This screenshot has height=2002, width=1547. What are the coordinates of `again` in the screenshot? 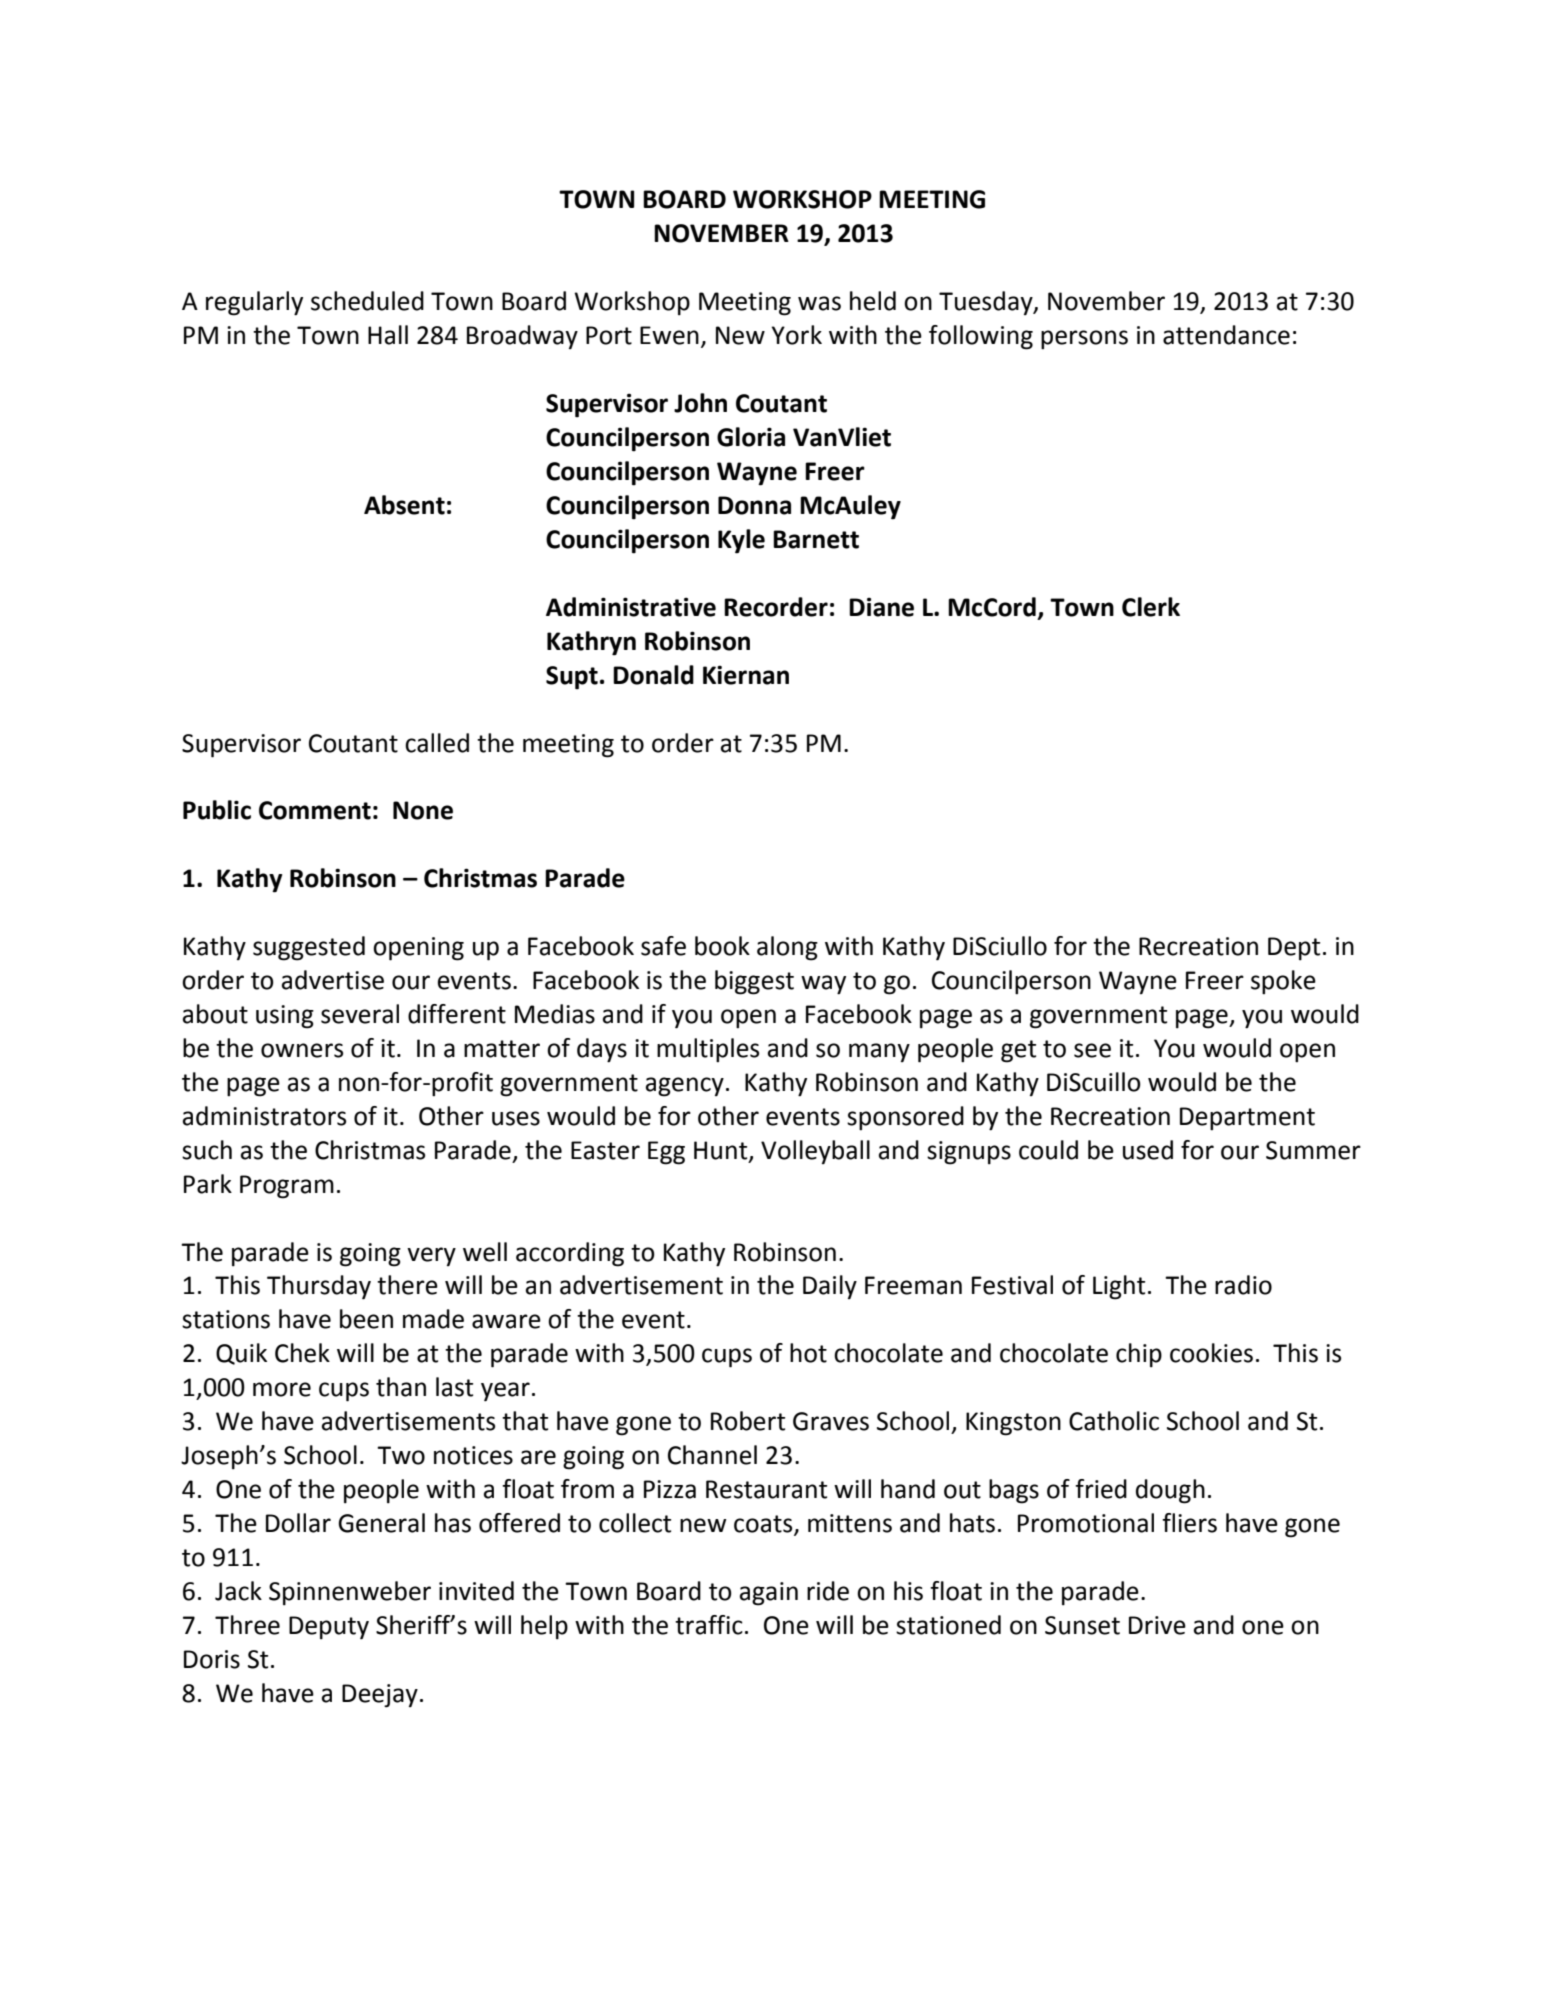 It's located at (769, 1594).
